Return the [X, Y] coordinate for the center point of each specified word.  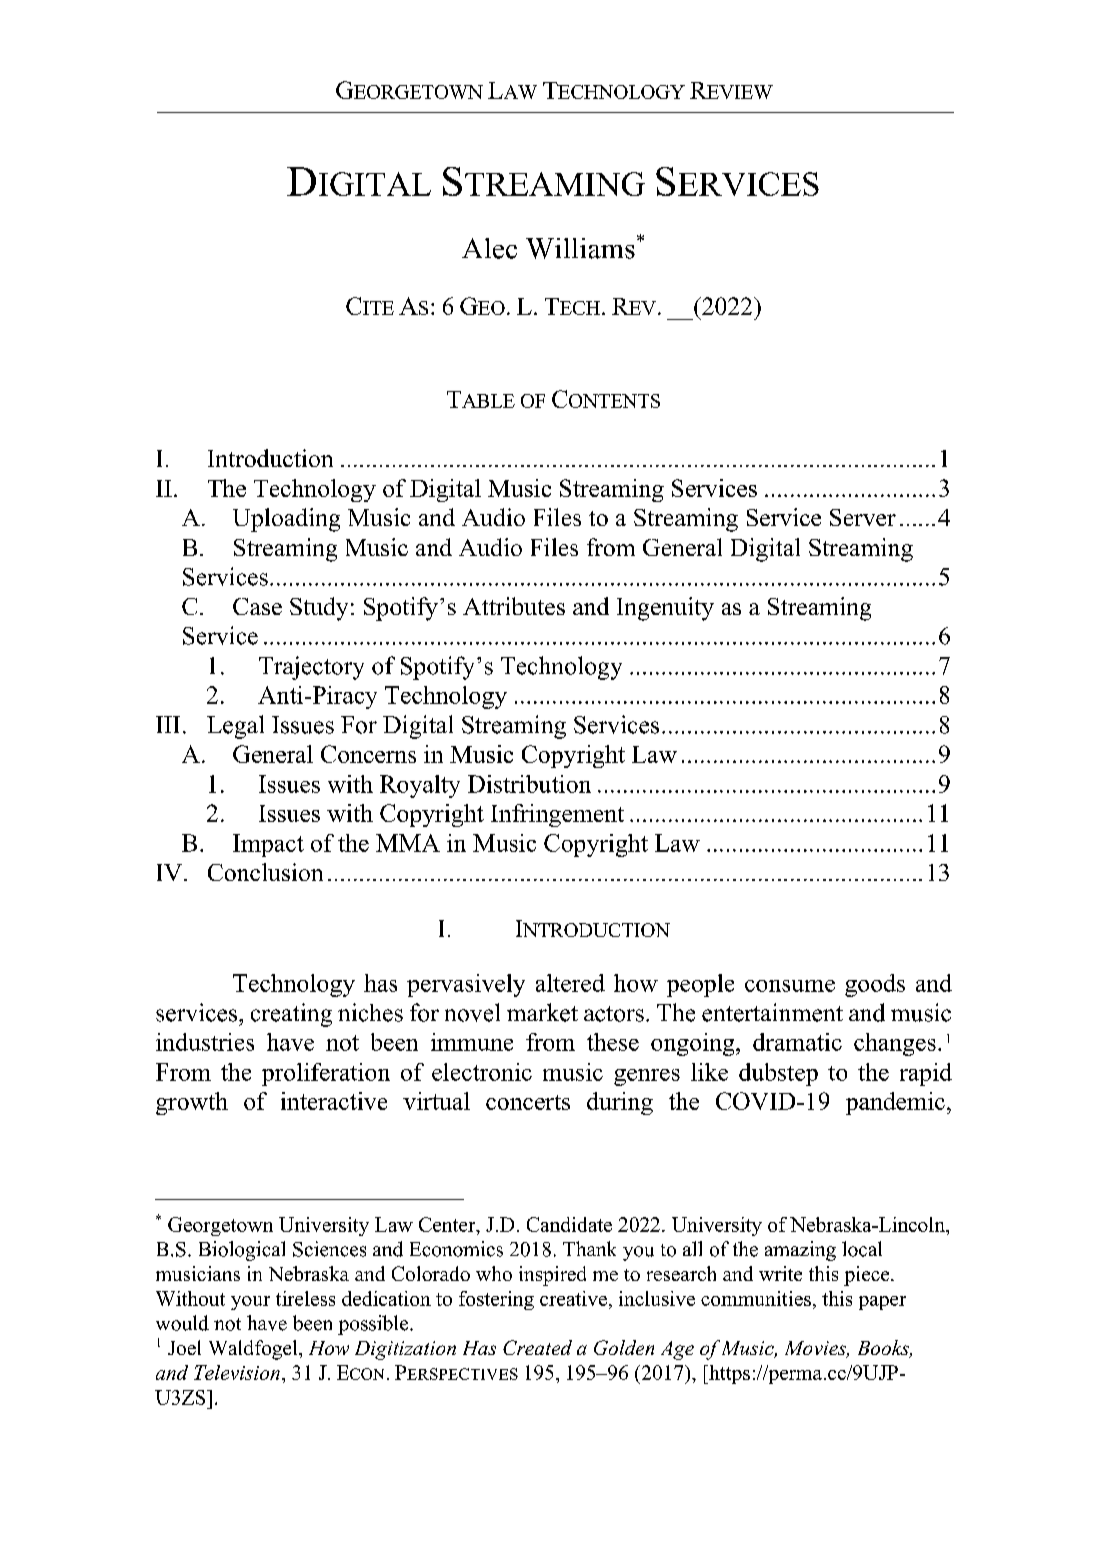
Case [257, 606]
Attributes [514, 606]
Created [537, 1347]
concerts [528, 1102]
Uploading [286, 520]
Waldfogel [254, 1350]
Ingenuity [665, 609]
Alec [489, 248]
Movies [816, 1349]
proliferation [326, 1074]
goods [875, 985]
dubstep [778, 1074]
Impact [268, 845]
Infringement [557, 815]
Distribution [529, 784]
